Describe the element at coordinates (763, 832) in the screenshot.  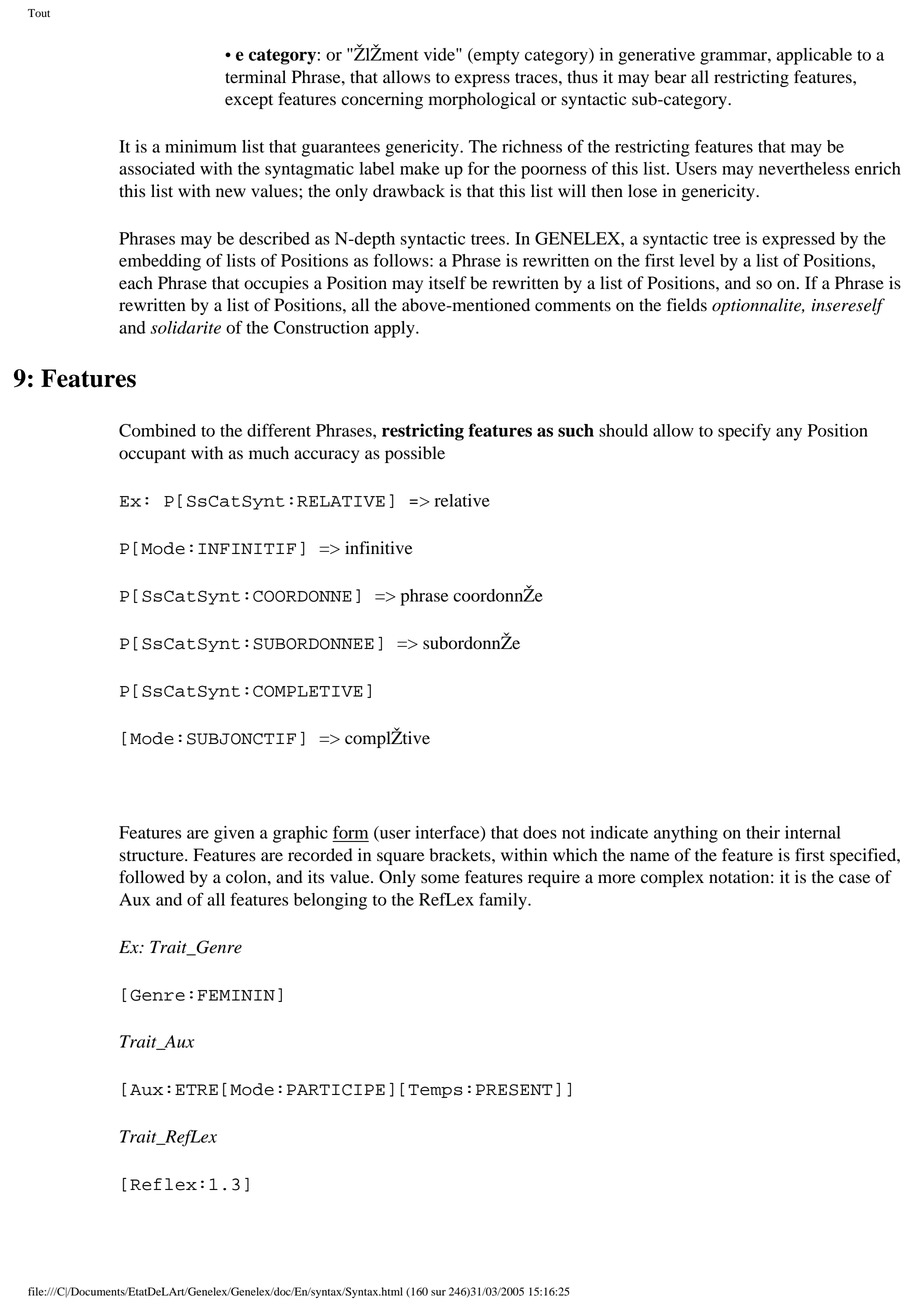
I see `their` at that location.
